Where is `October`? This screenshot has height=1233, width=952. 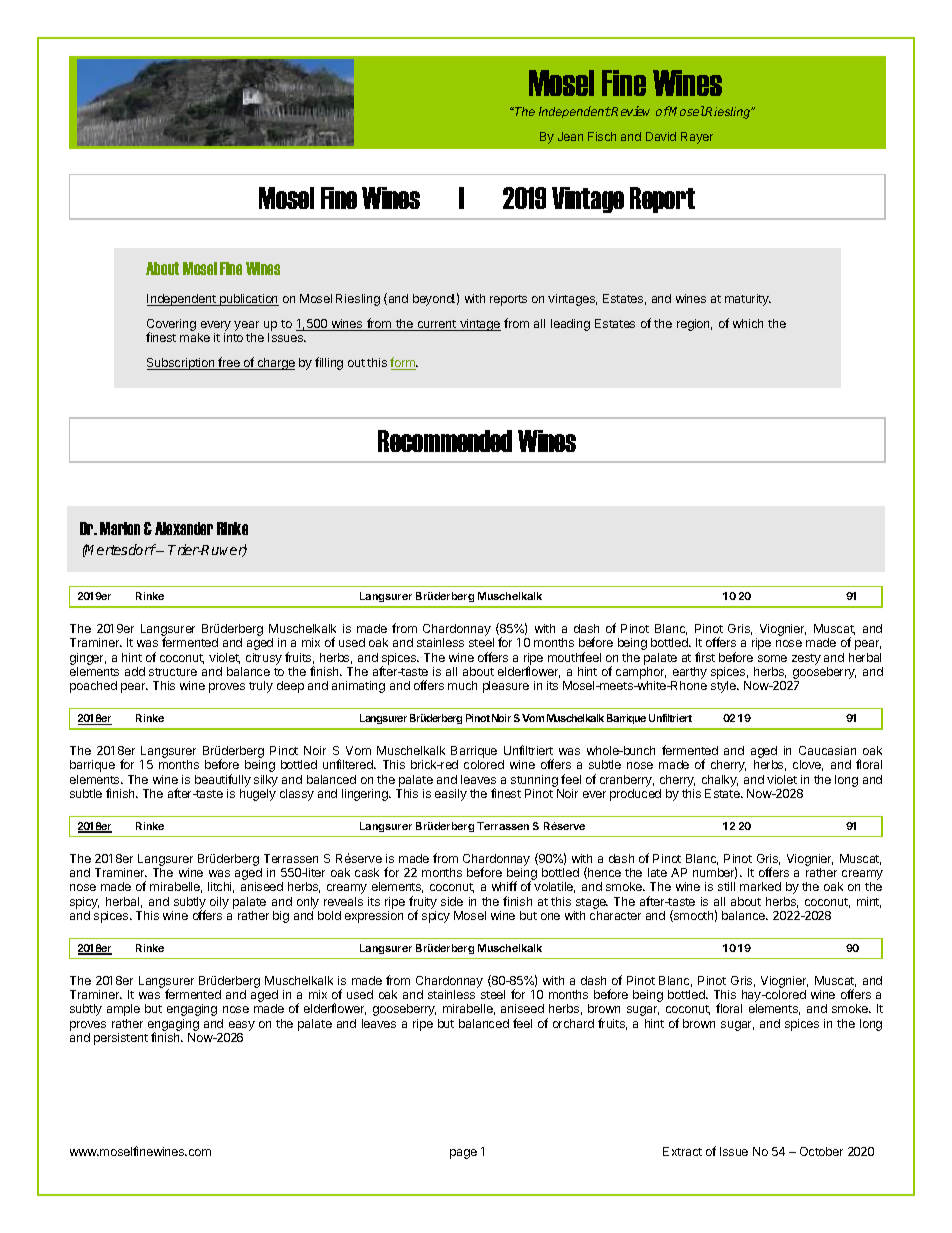 October is located at coordinates (821, 1151).
